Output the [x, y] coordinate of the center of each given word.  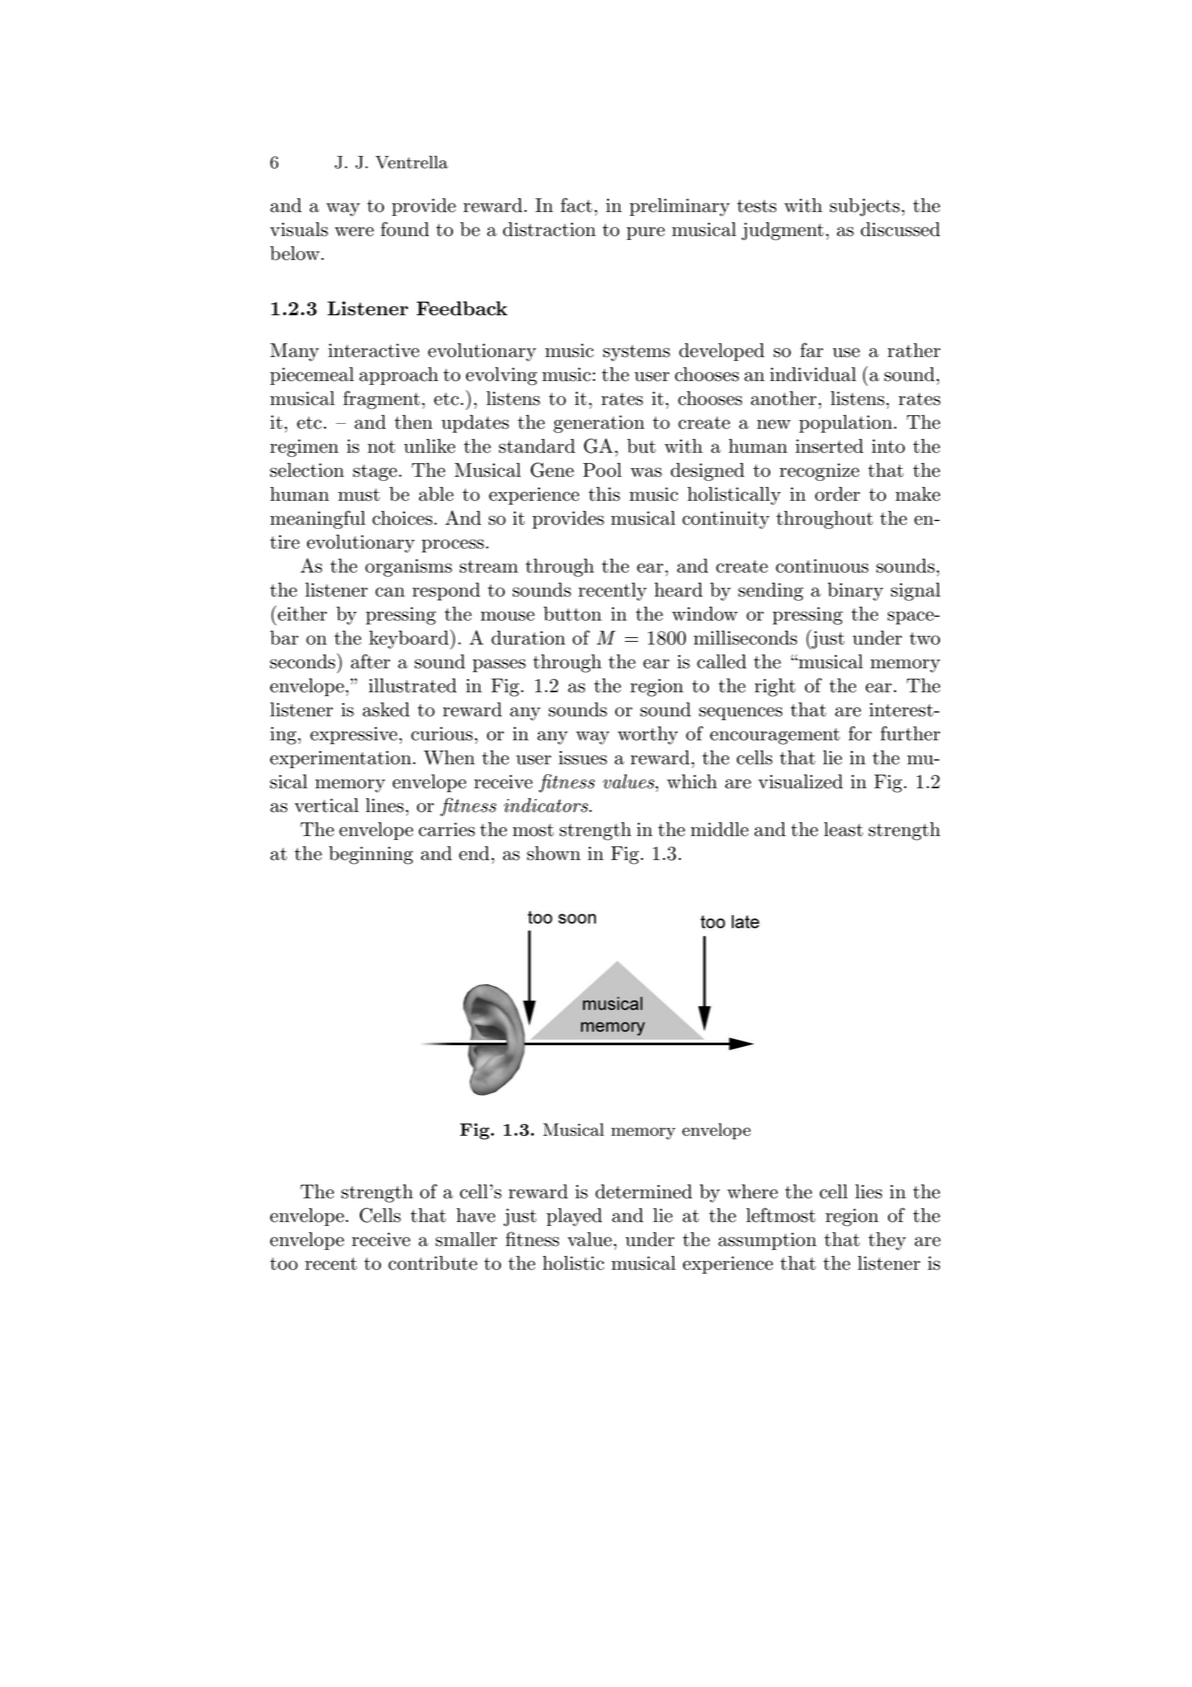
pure [646, 233]
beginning [371, 855]
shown [554, 853]
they [887, 1241]
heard [679, 589]
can [390, 592]
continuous [822, 566]
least [843, 829]
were [354, 232]
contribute [432, 1263]
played [574, 1217]
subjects [865, 207]
